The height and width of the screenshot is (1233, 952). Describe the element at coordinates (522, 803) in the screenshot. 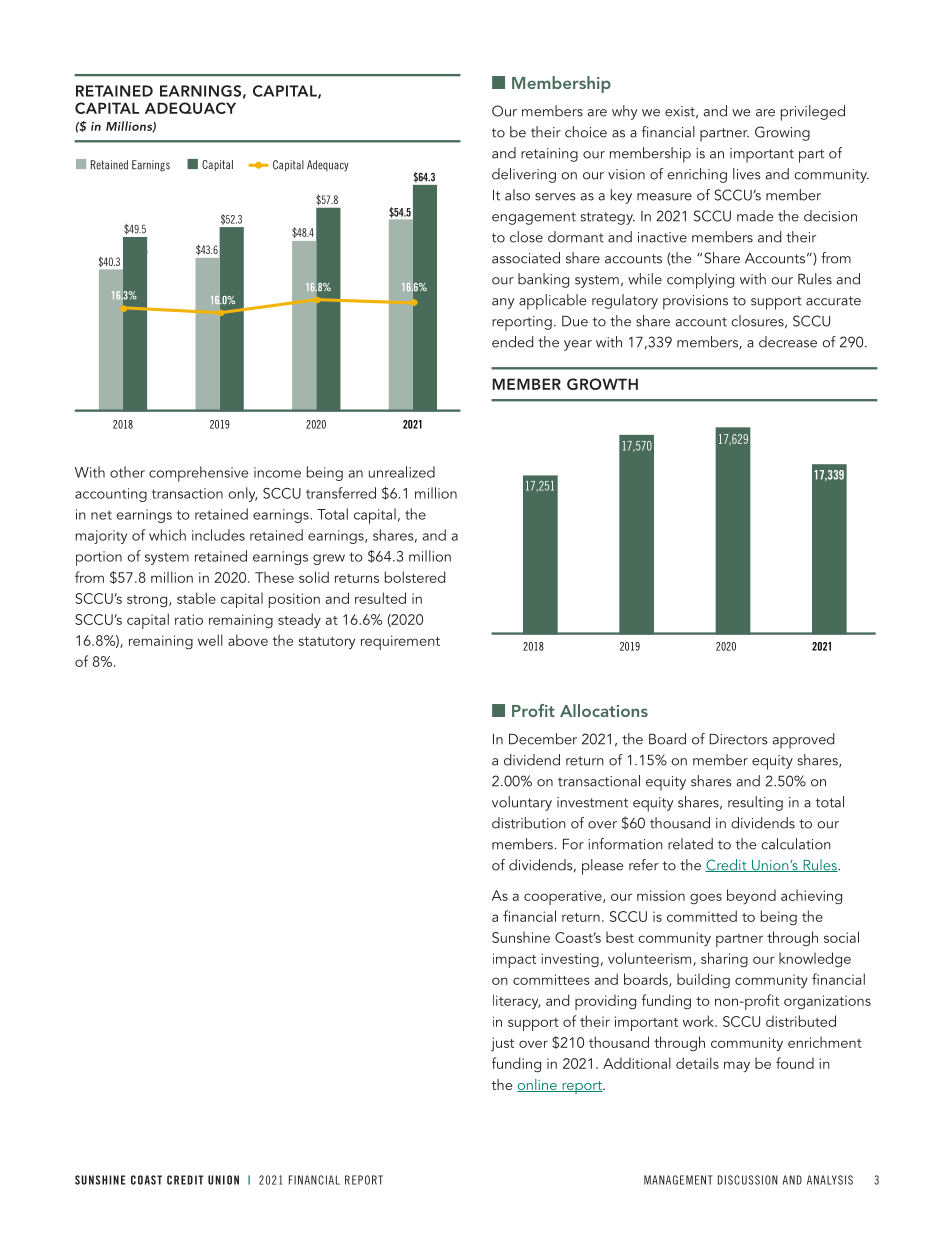

I see `voluntary` at that location.
